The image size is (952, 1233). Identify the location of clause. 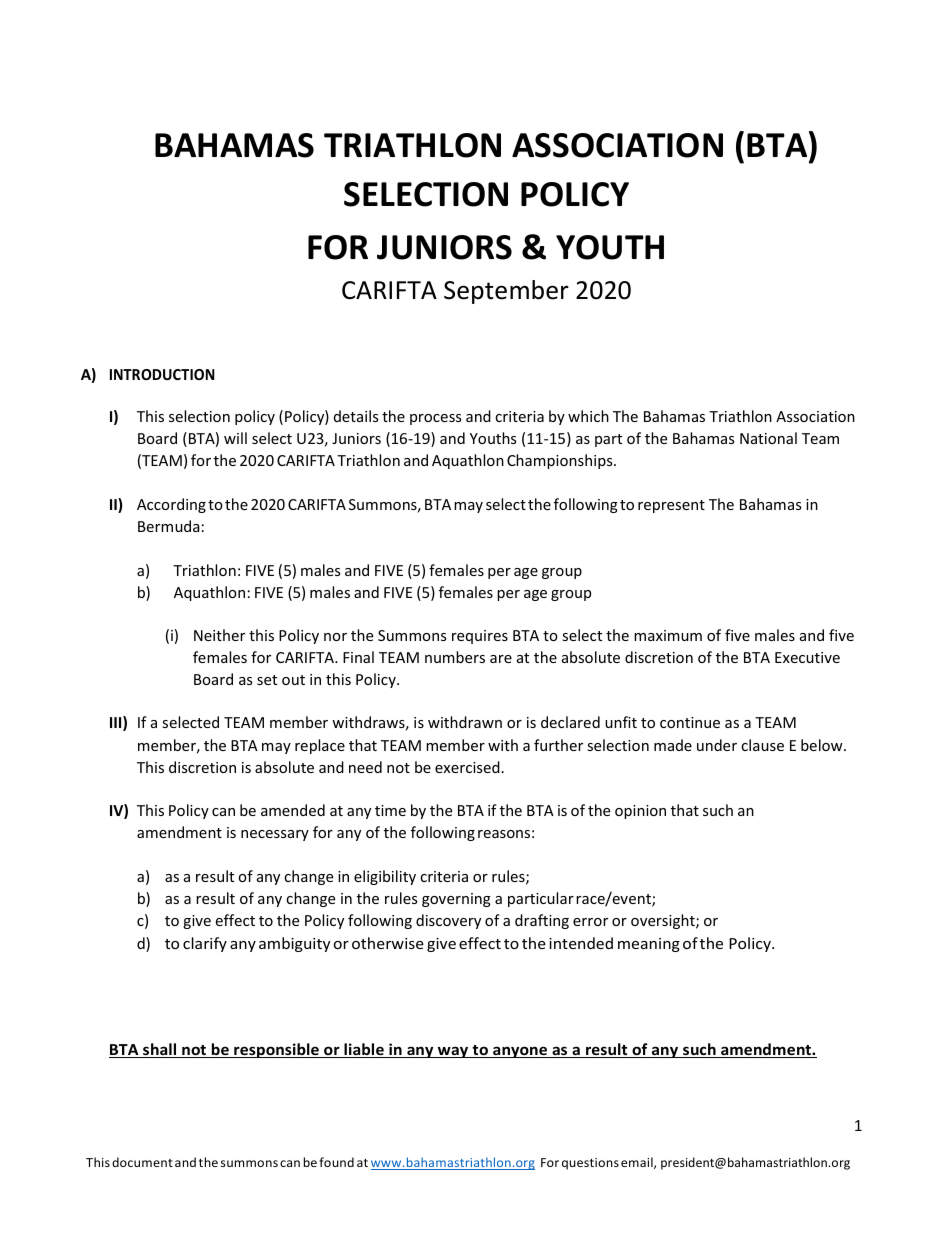
(762, 745).
